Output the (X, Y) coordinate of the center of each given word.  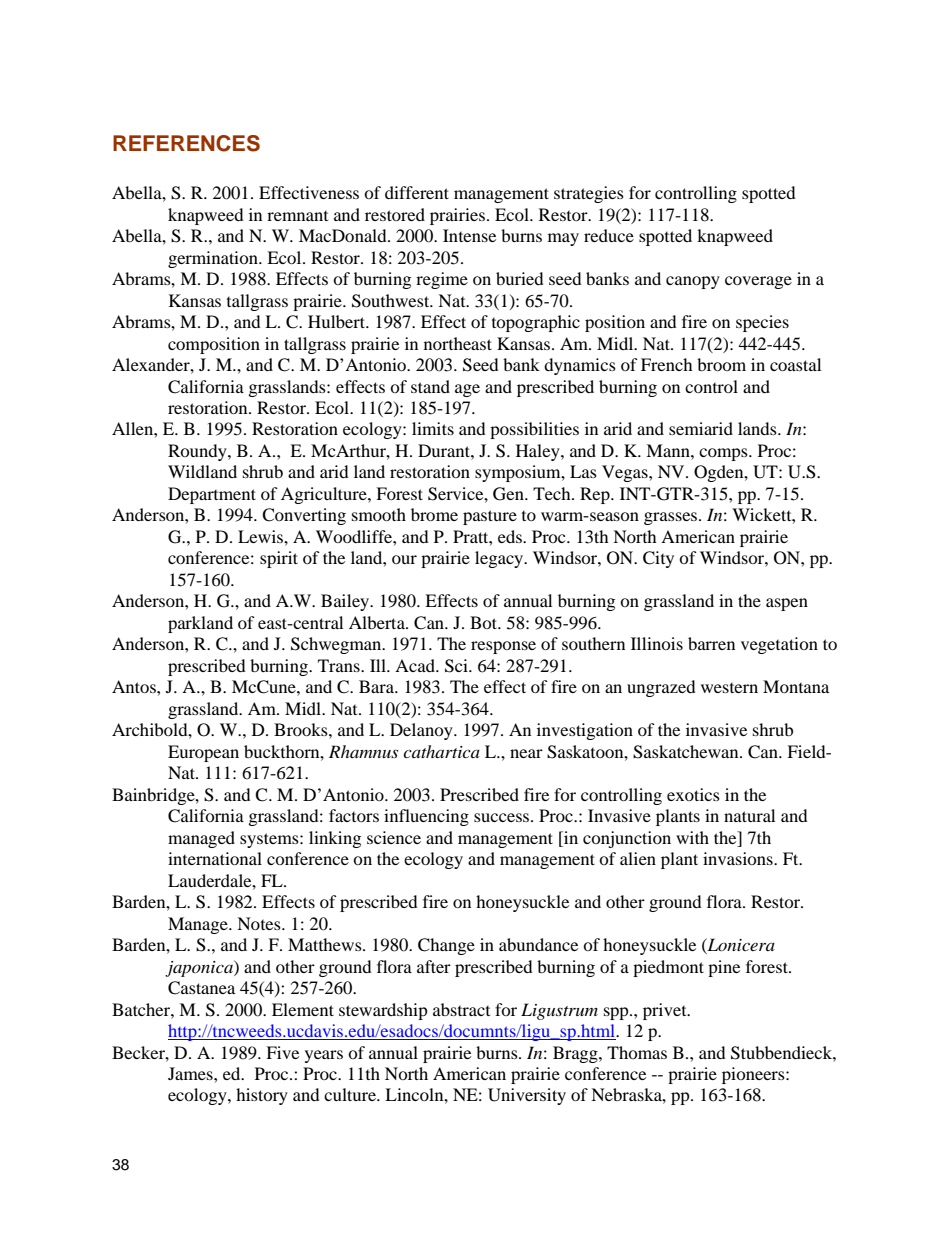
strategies (589, 194)
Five (282, 1052)
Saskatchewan (687, 752)
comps (724, 454)
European (203, 753)
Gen (509, 494)
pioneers (754, 1075)
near (526, 753)
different (417, 192)
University (527, 1096)
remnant (297, 216)
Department (212, 495)
